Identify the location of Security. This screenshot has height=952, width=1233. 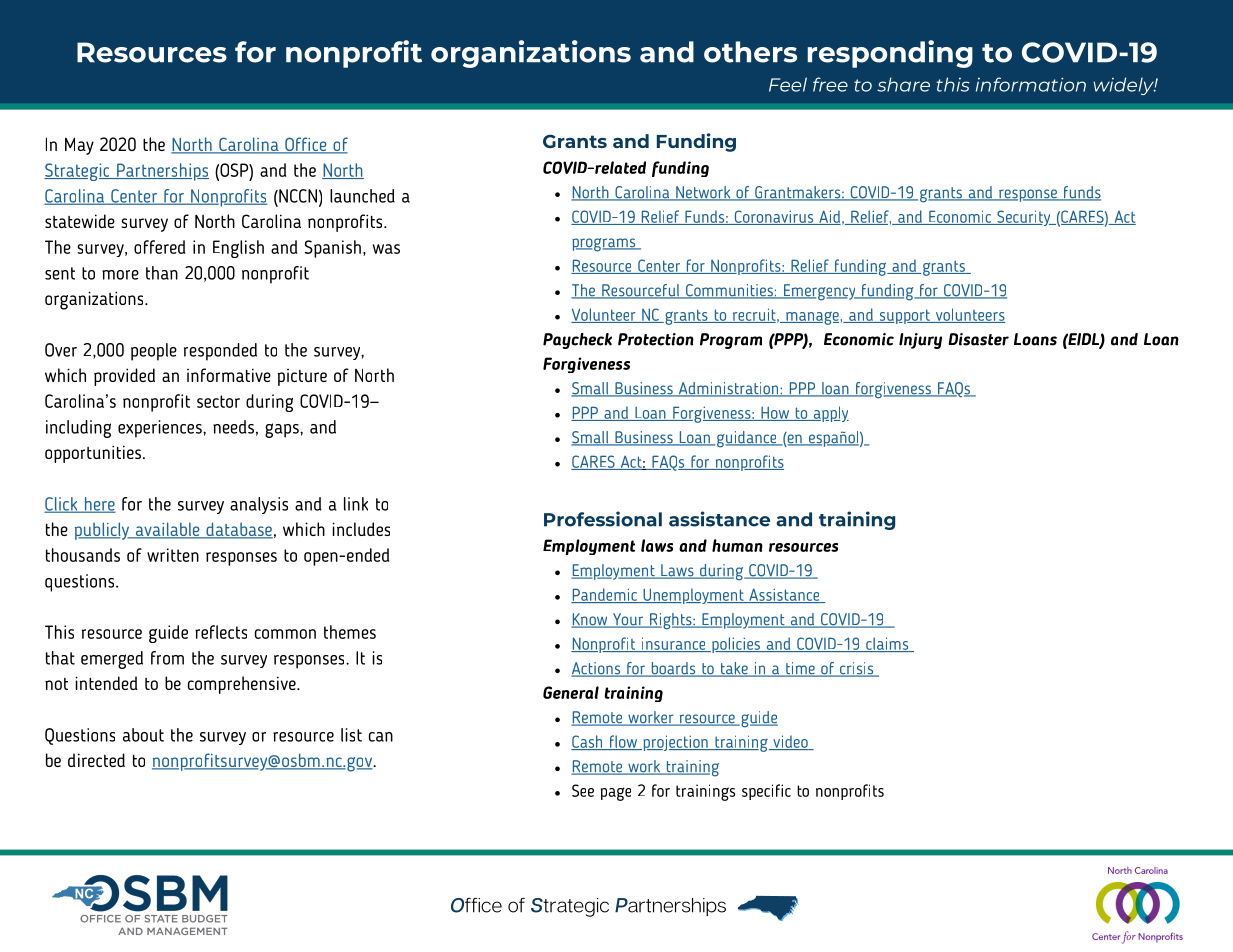
(1024, 218).
